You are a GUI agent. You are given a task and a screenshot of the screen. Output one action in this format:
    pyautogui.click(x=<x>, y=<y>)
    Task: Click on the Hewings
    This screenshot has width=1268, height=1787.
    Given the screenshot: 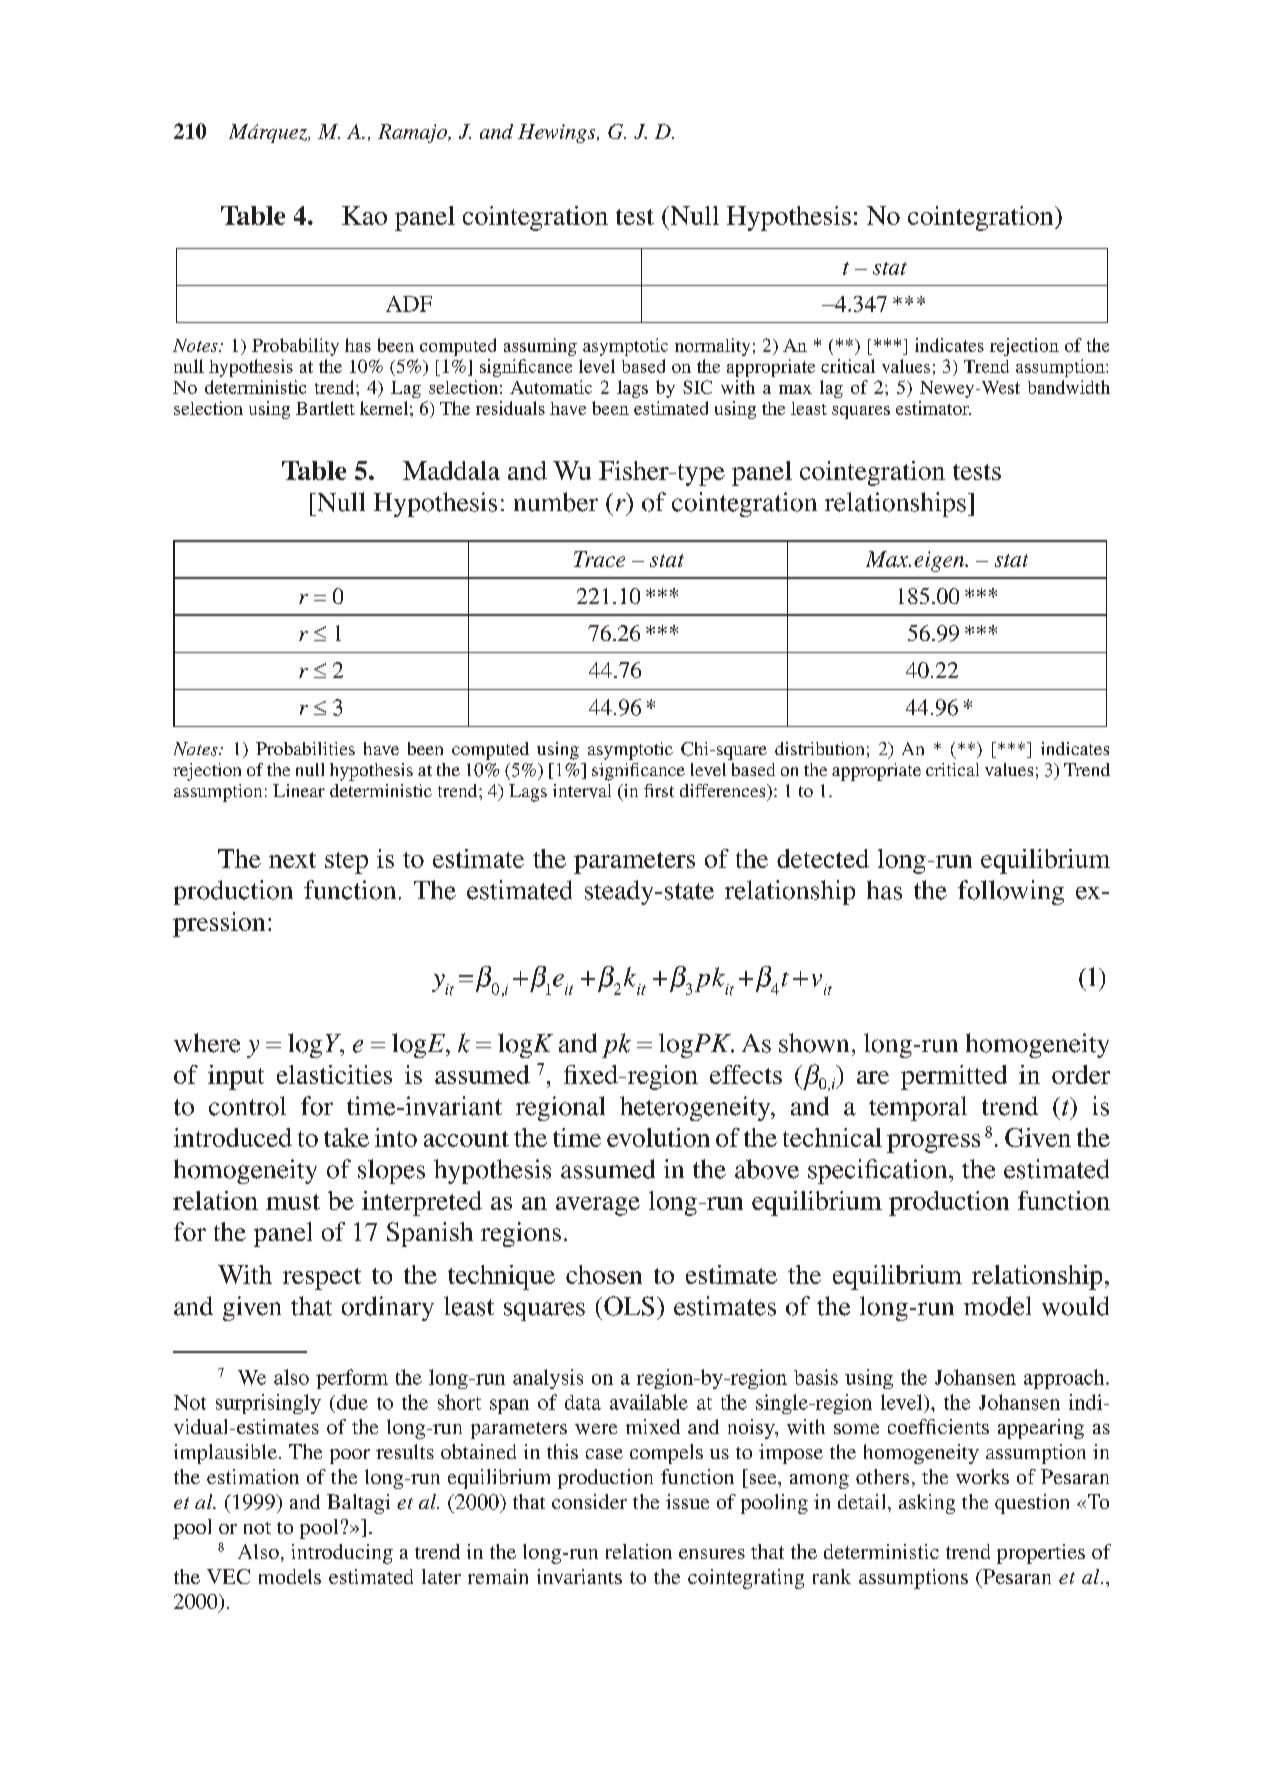 What is the action you would take?
    pyautogui.click(x=558, y=133)
